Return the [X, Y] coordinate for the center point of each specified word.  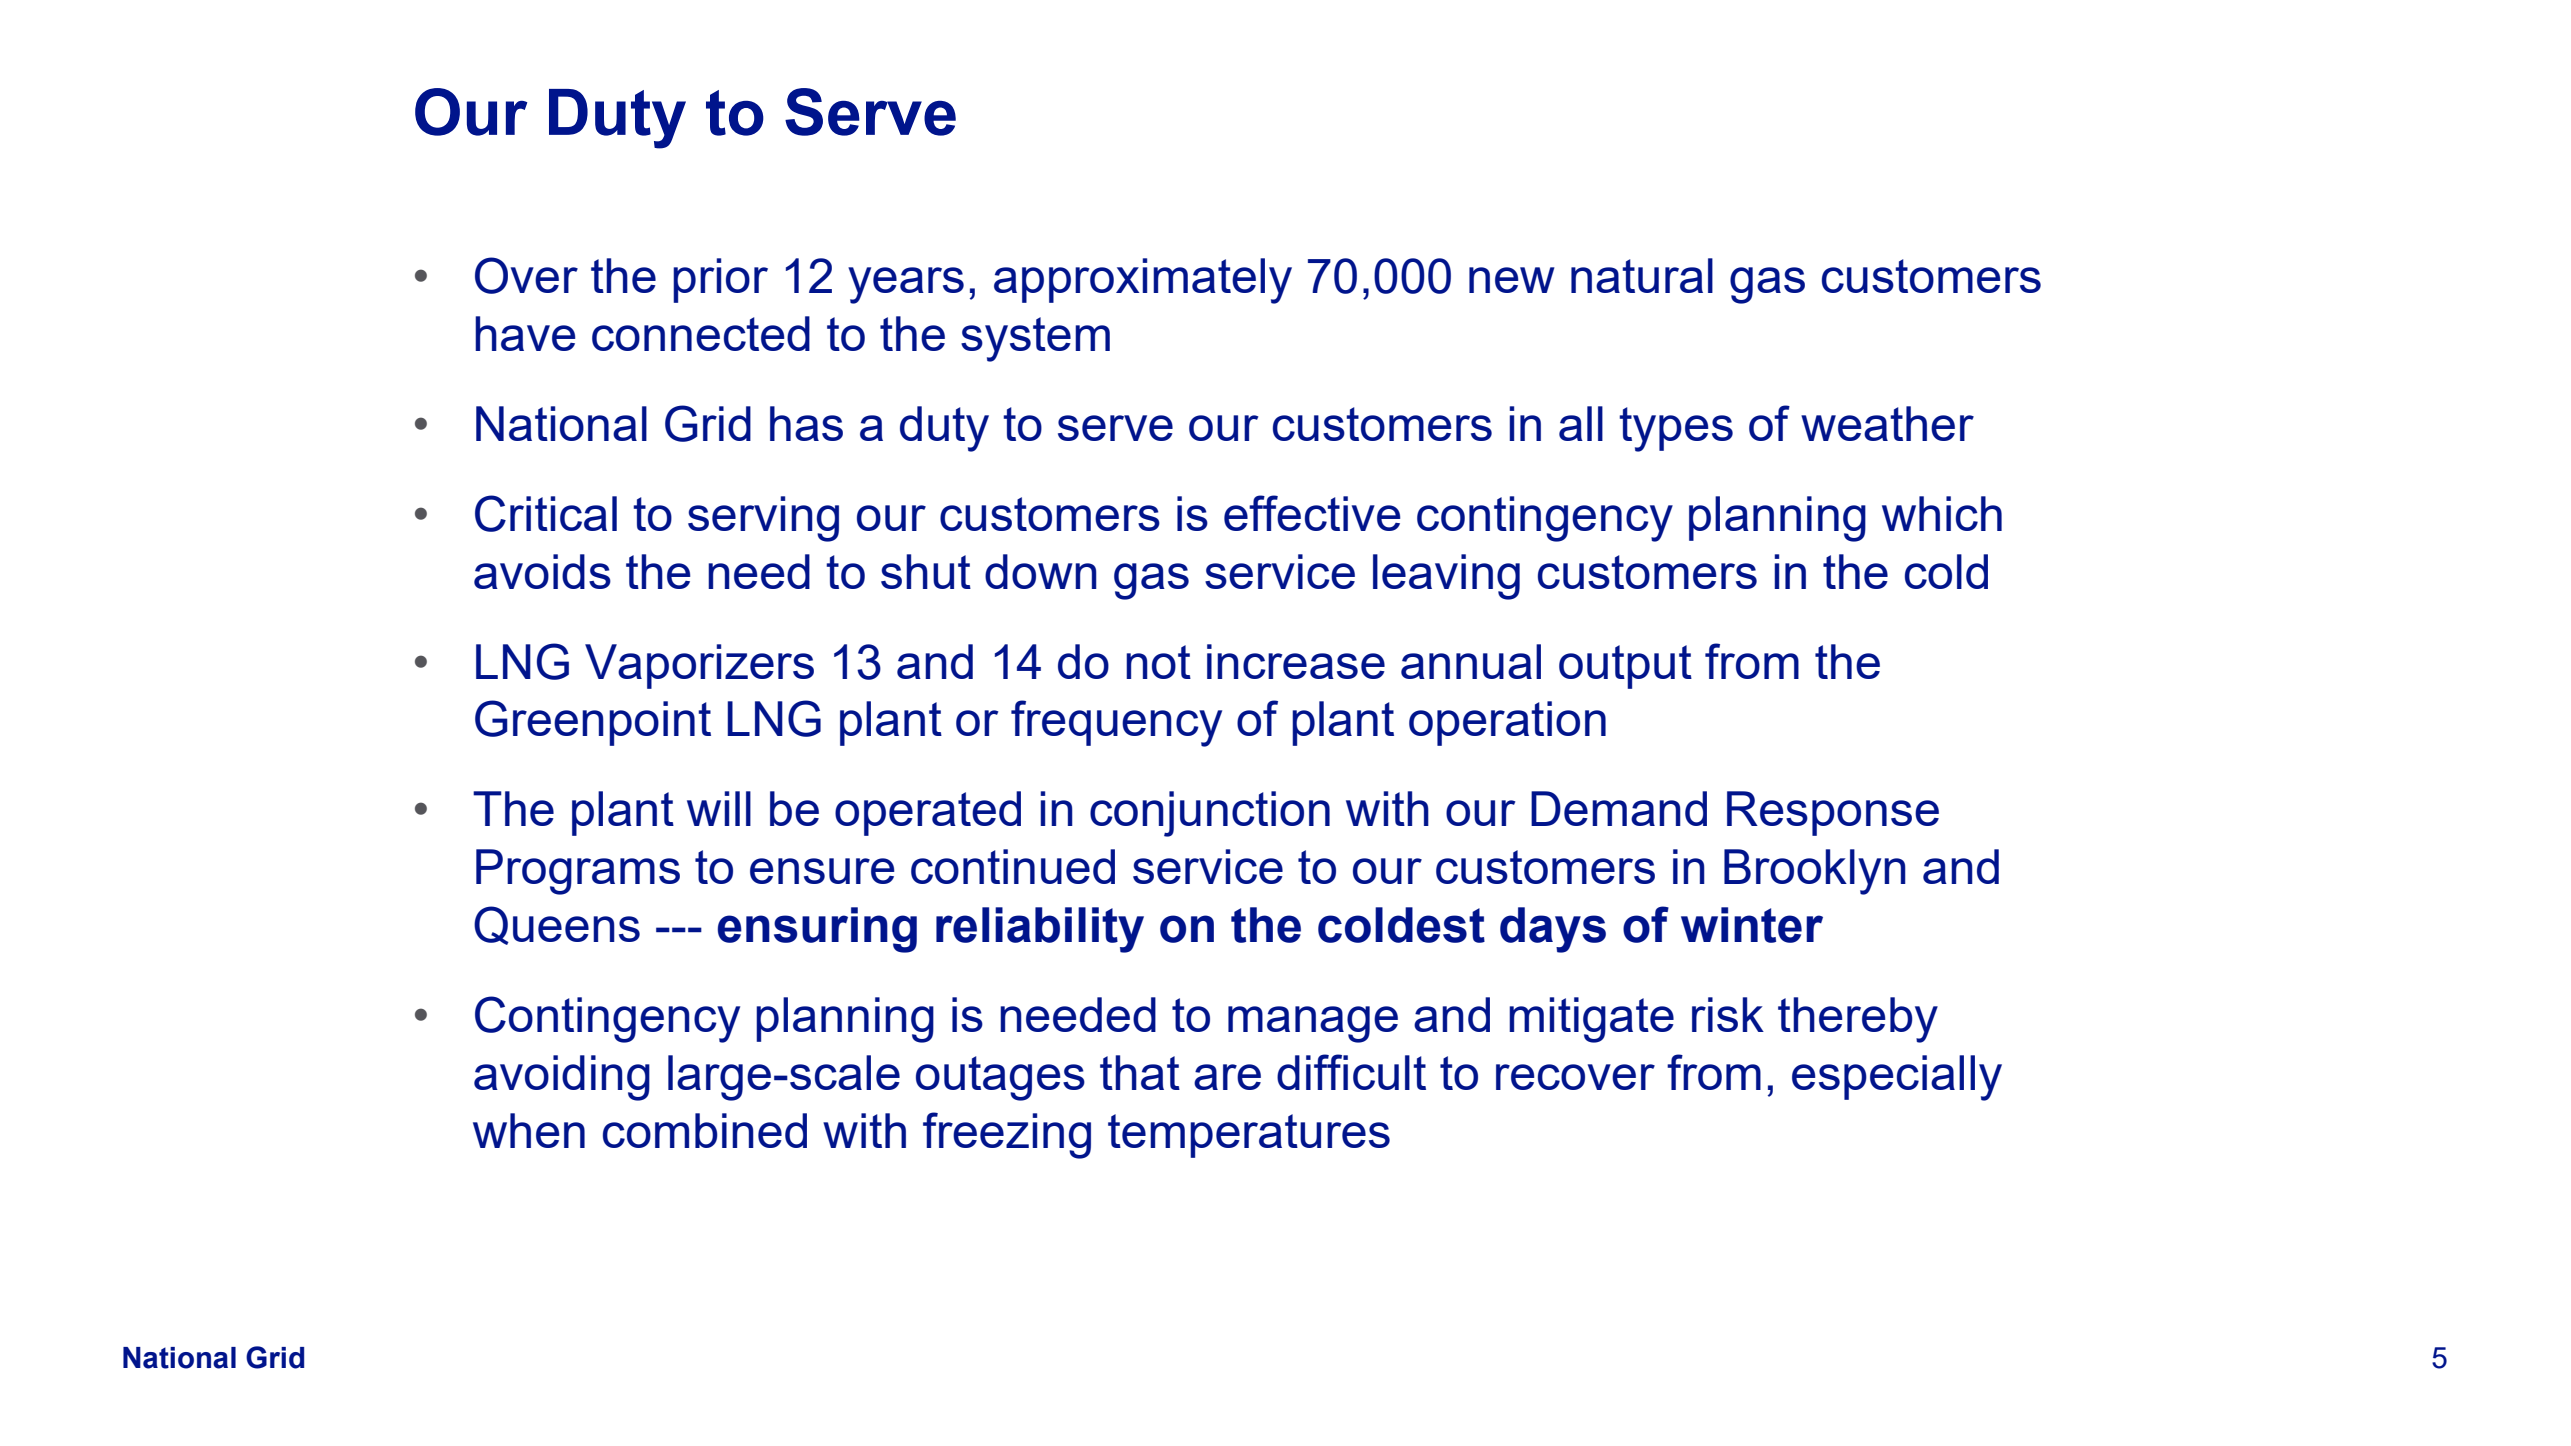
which [1942, 513]
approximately [1143, 281]
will [719, 808]
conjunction [1210, 814]
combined [705, 1130]
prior [720, 280]
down [1041, 571]
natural [1642, 275]
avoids [542, 571]
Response [1833, 813]
